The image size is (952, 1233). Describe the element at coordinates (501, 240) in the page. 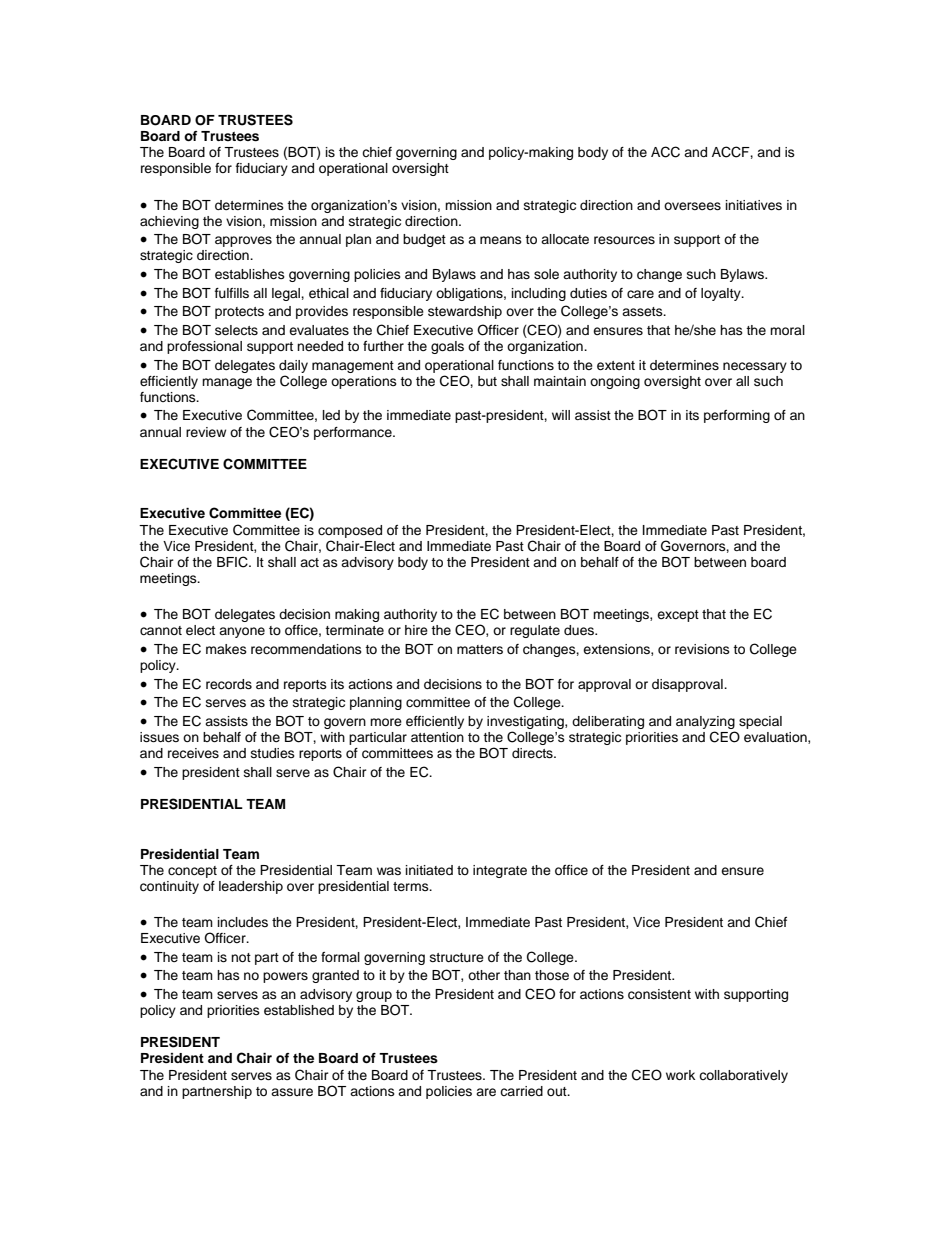

I see `means` at that location.
